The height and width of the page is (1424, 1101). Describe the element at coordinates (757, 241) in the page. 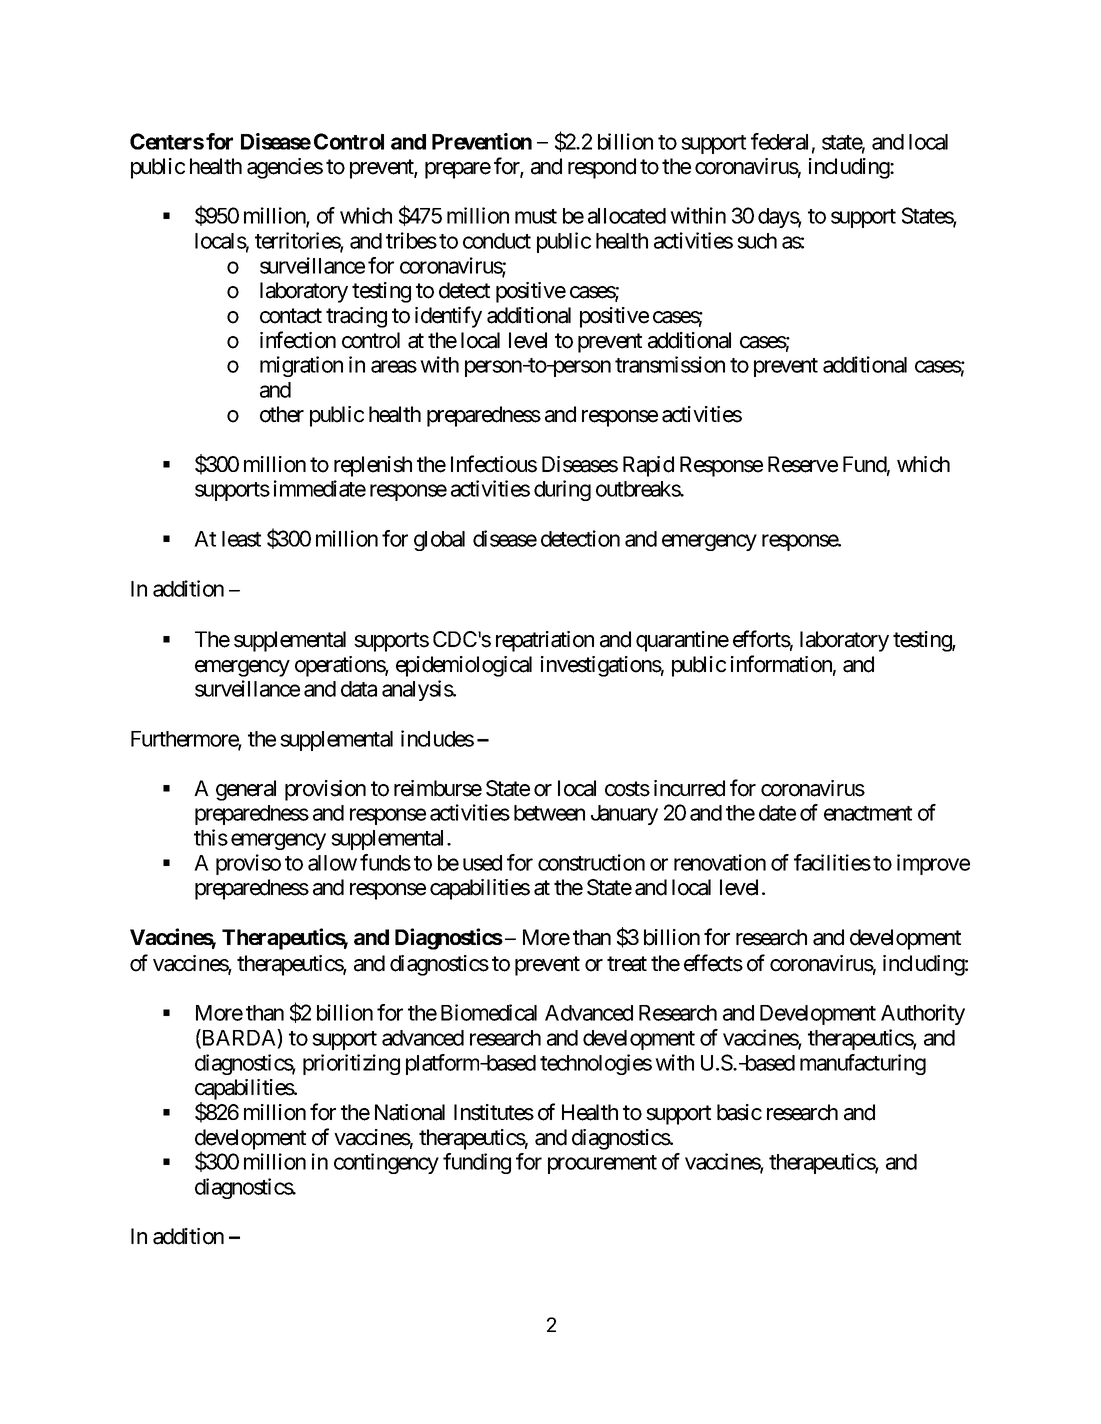

I see `such` at that location.
